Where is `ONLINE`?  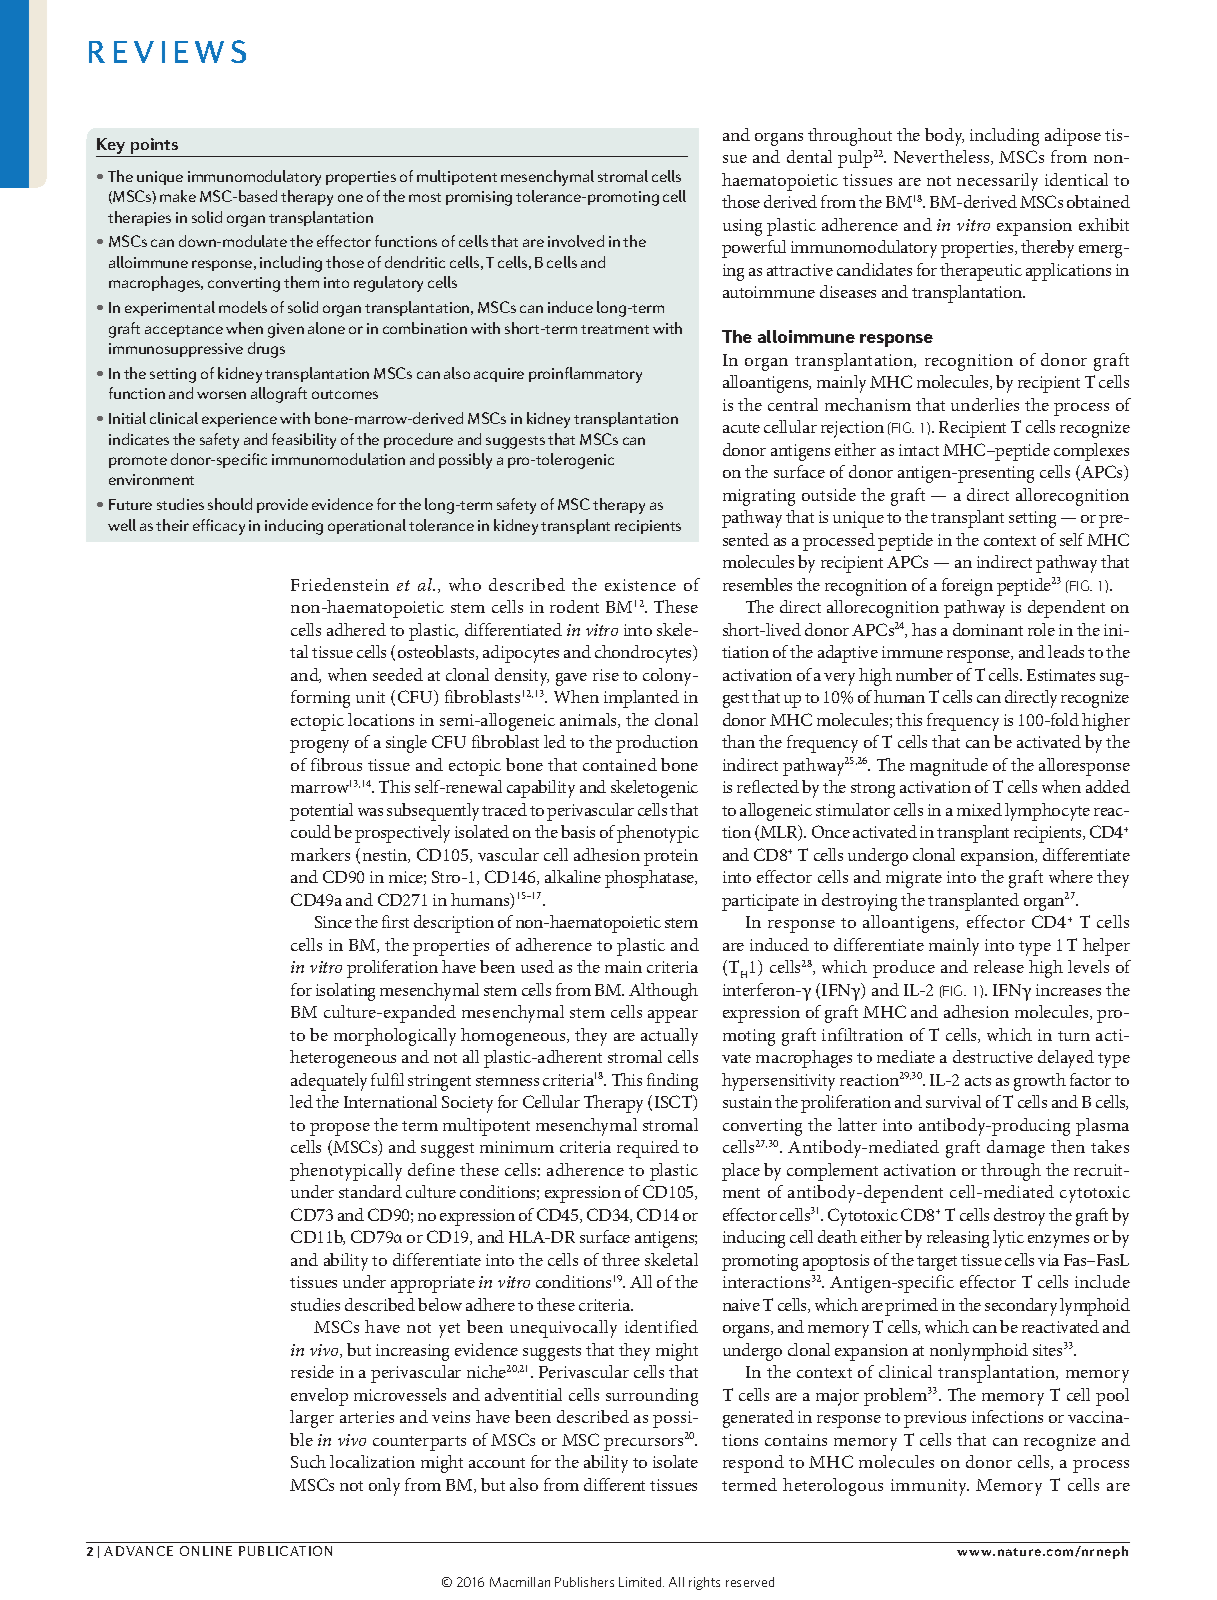 ONLINE is located at coordinates (206, 1551).
